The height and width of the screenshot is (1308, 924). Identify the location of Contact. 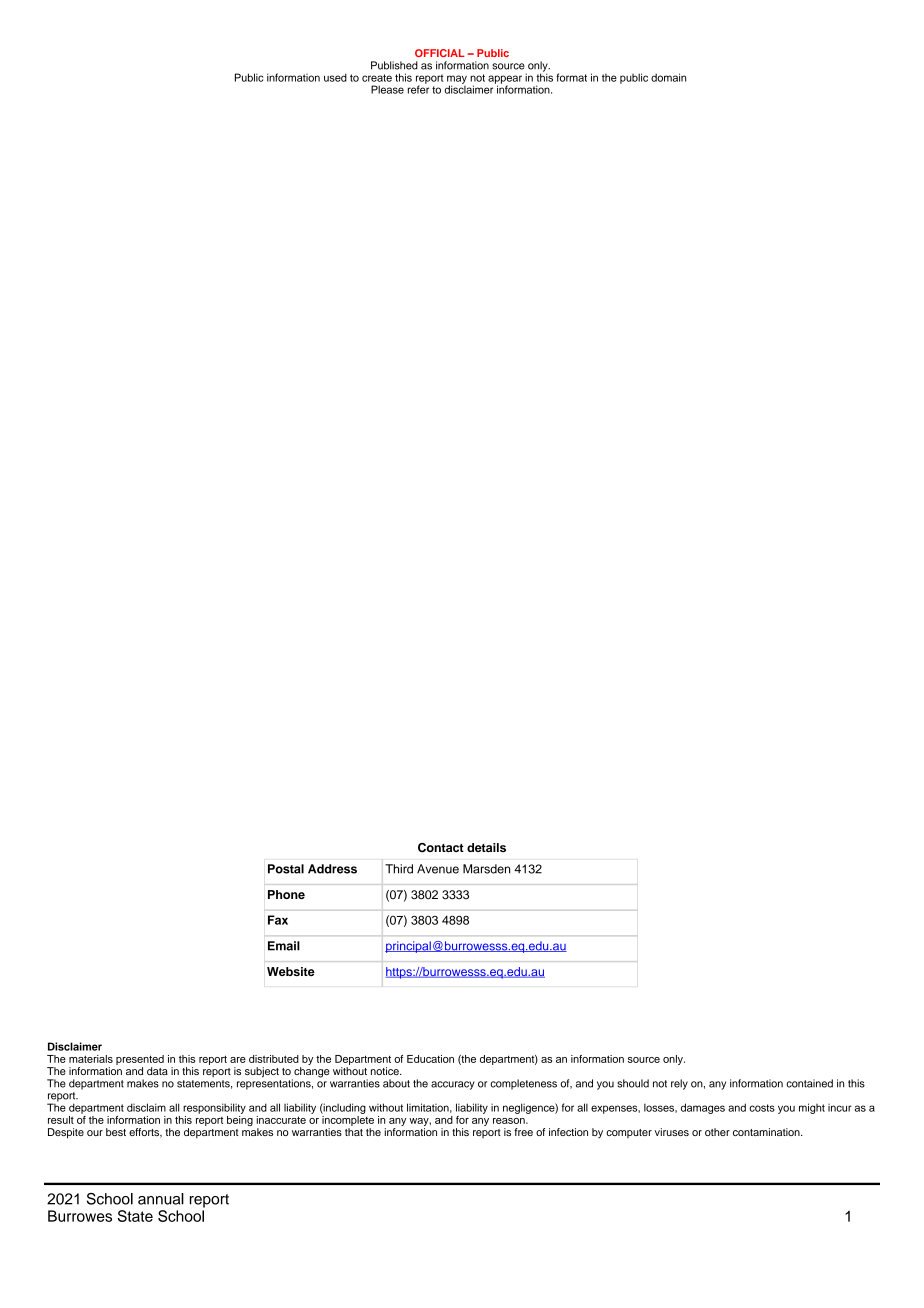
(441, 848).
